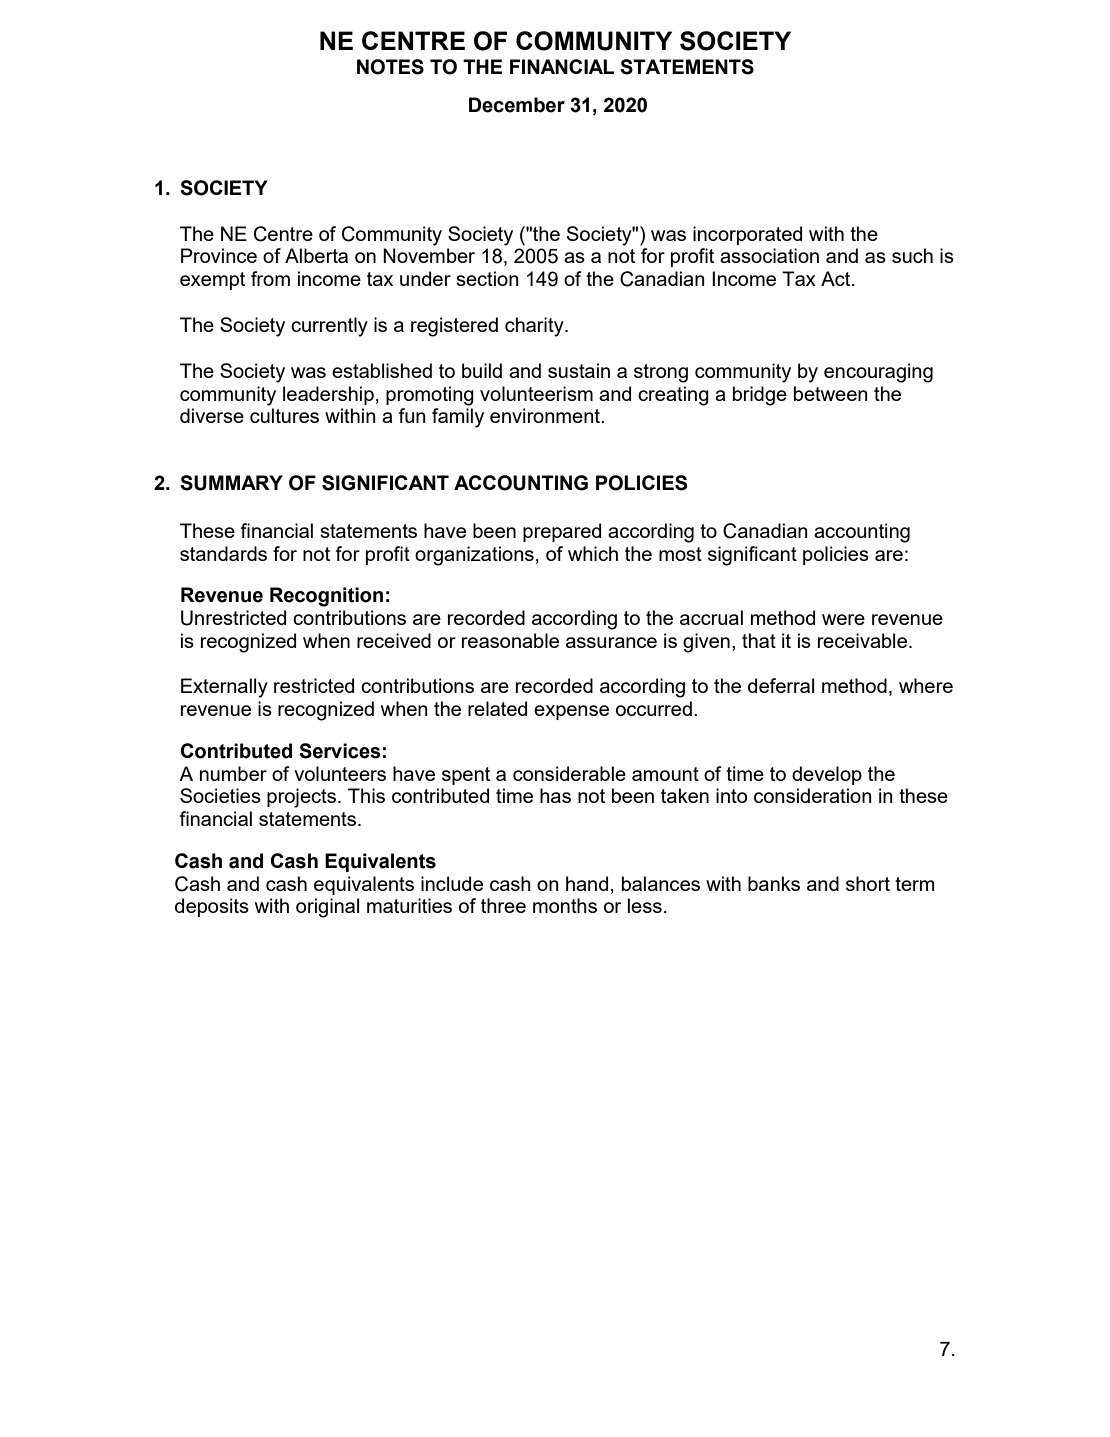  I want to click on December, so click(517, 105).
